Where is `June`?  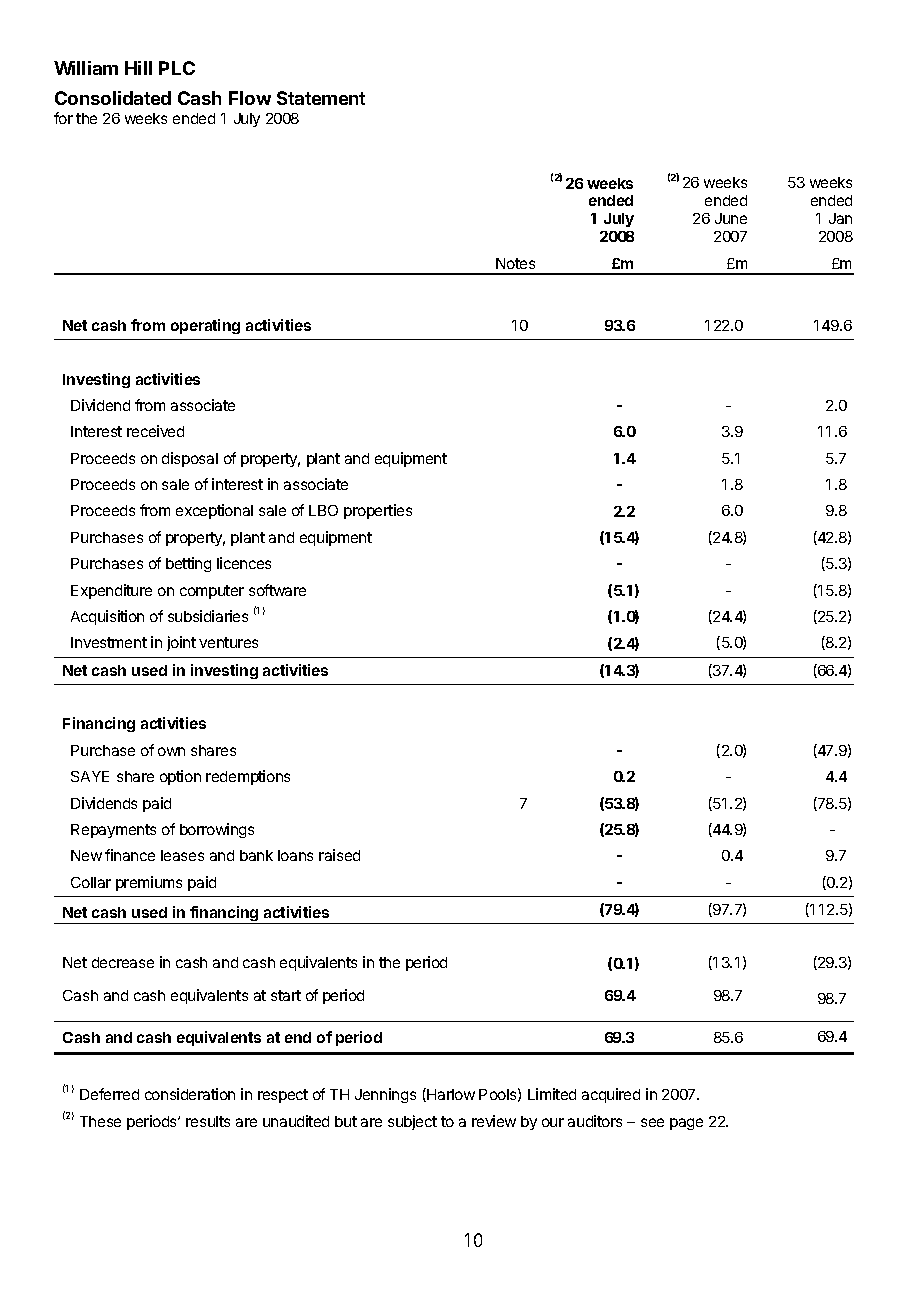
June is located at coordinates (731, 218).
